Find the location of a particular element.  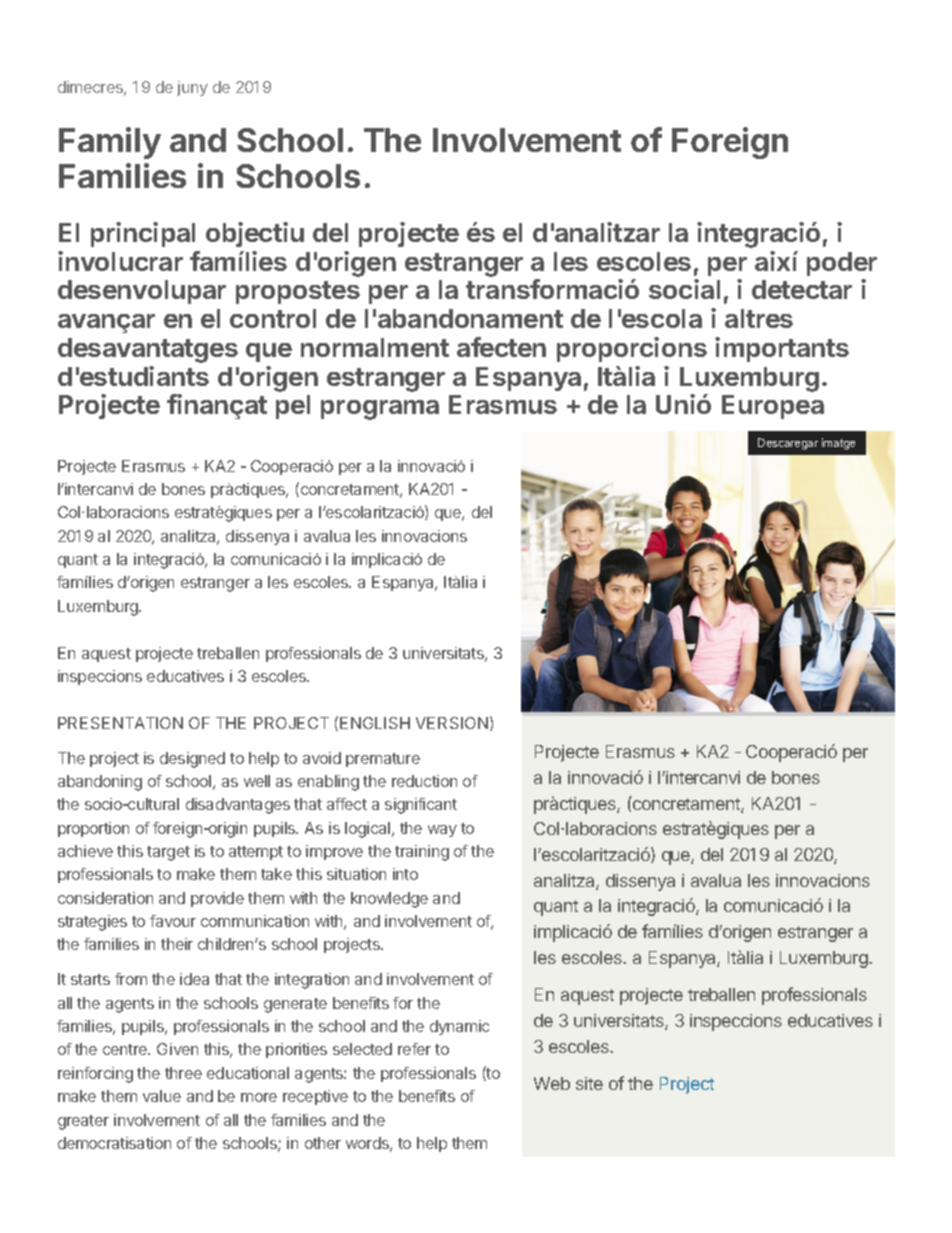

target is located at coordinates (168, 853).
